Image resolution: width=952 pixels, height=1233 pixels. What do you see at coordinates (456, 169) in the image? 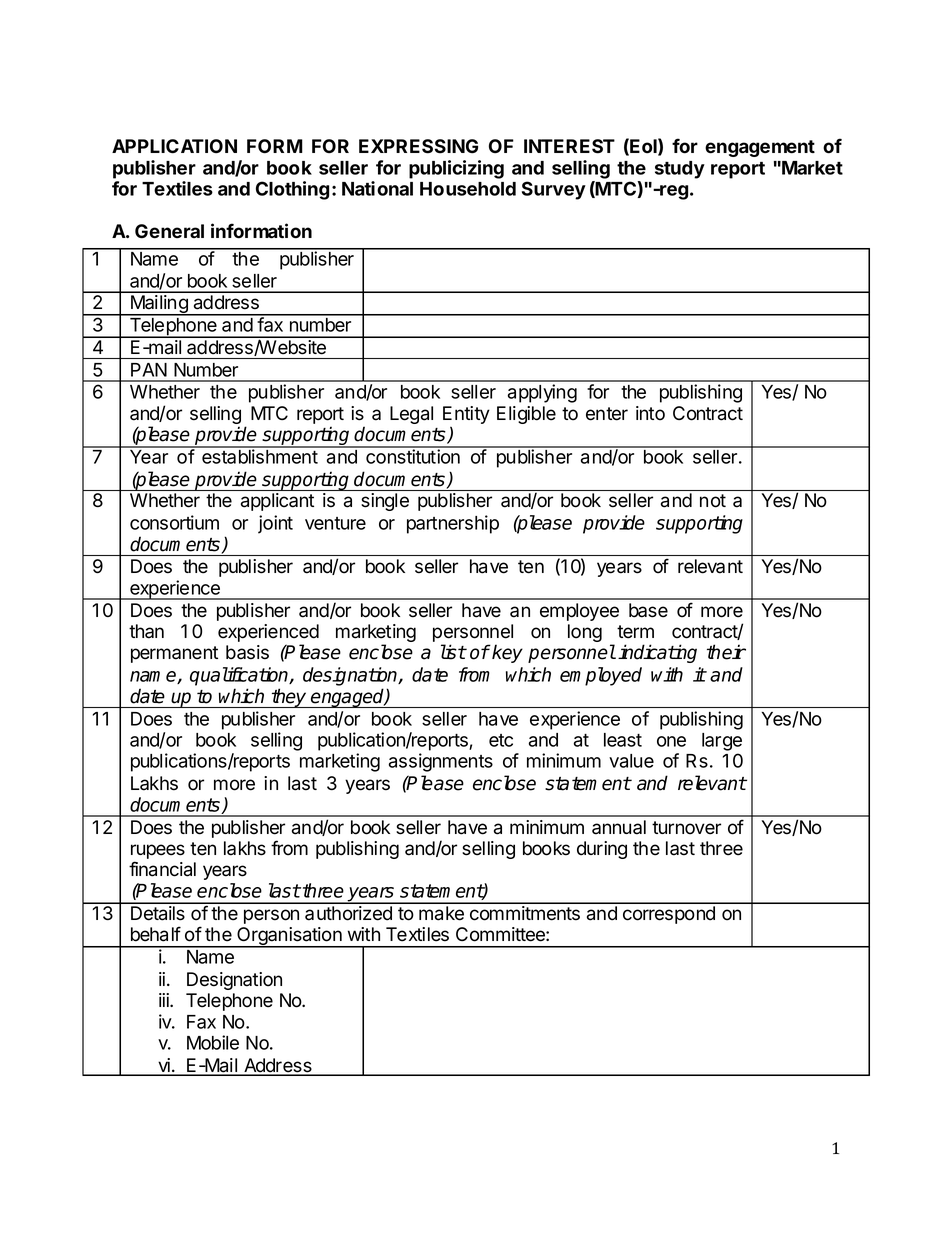
I see `publicizing` at bounding box center [456, 169].
